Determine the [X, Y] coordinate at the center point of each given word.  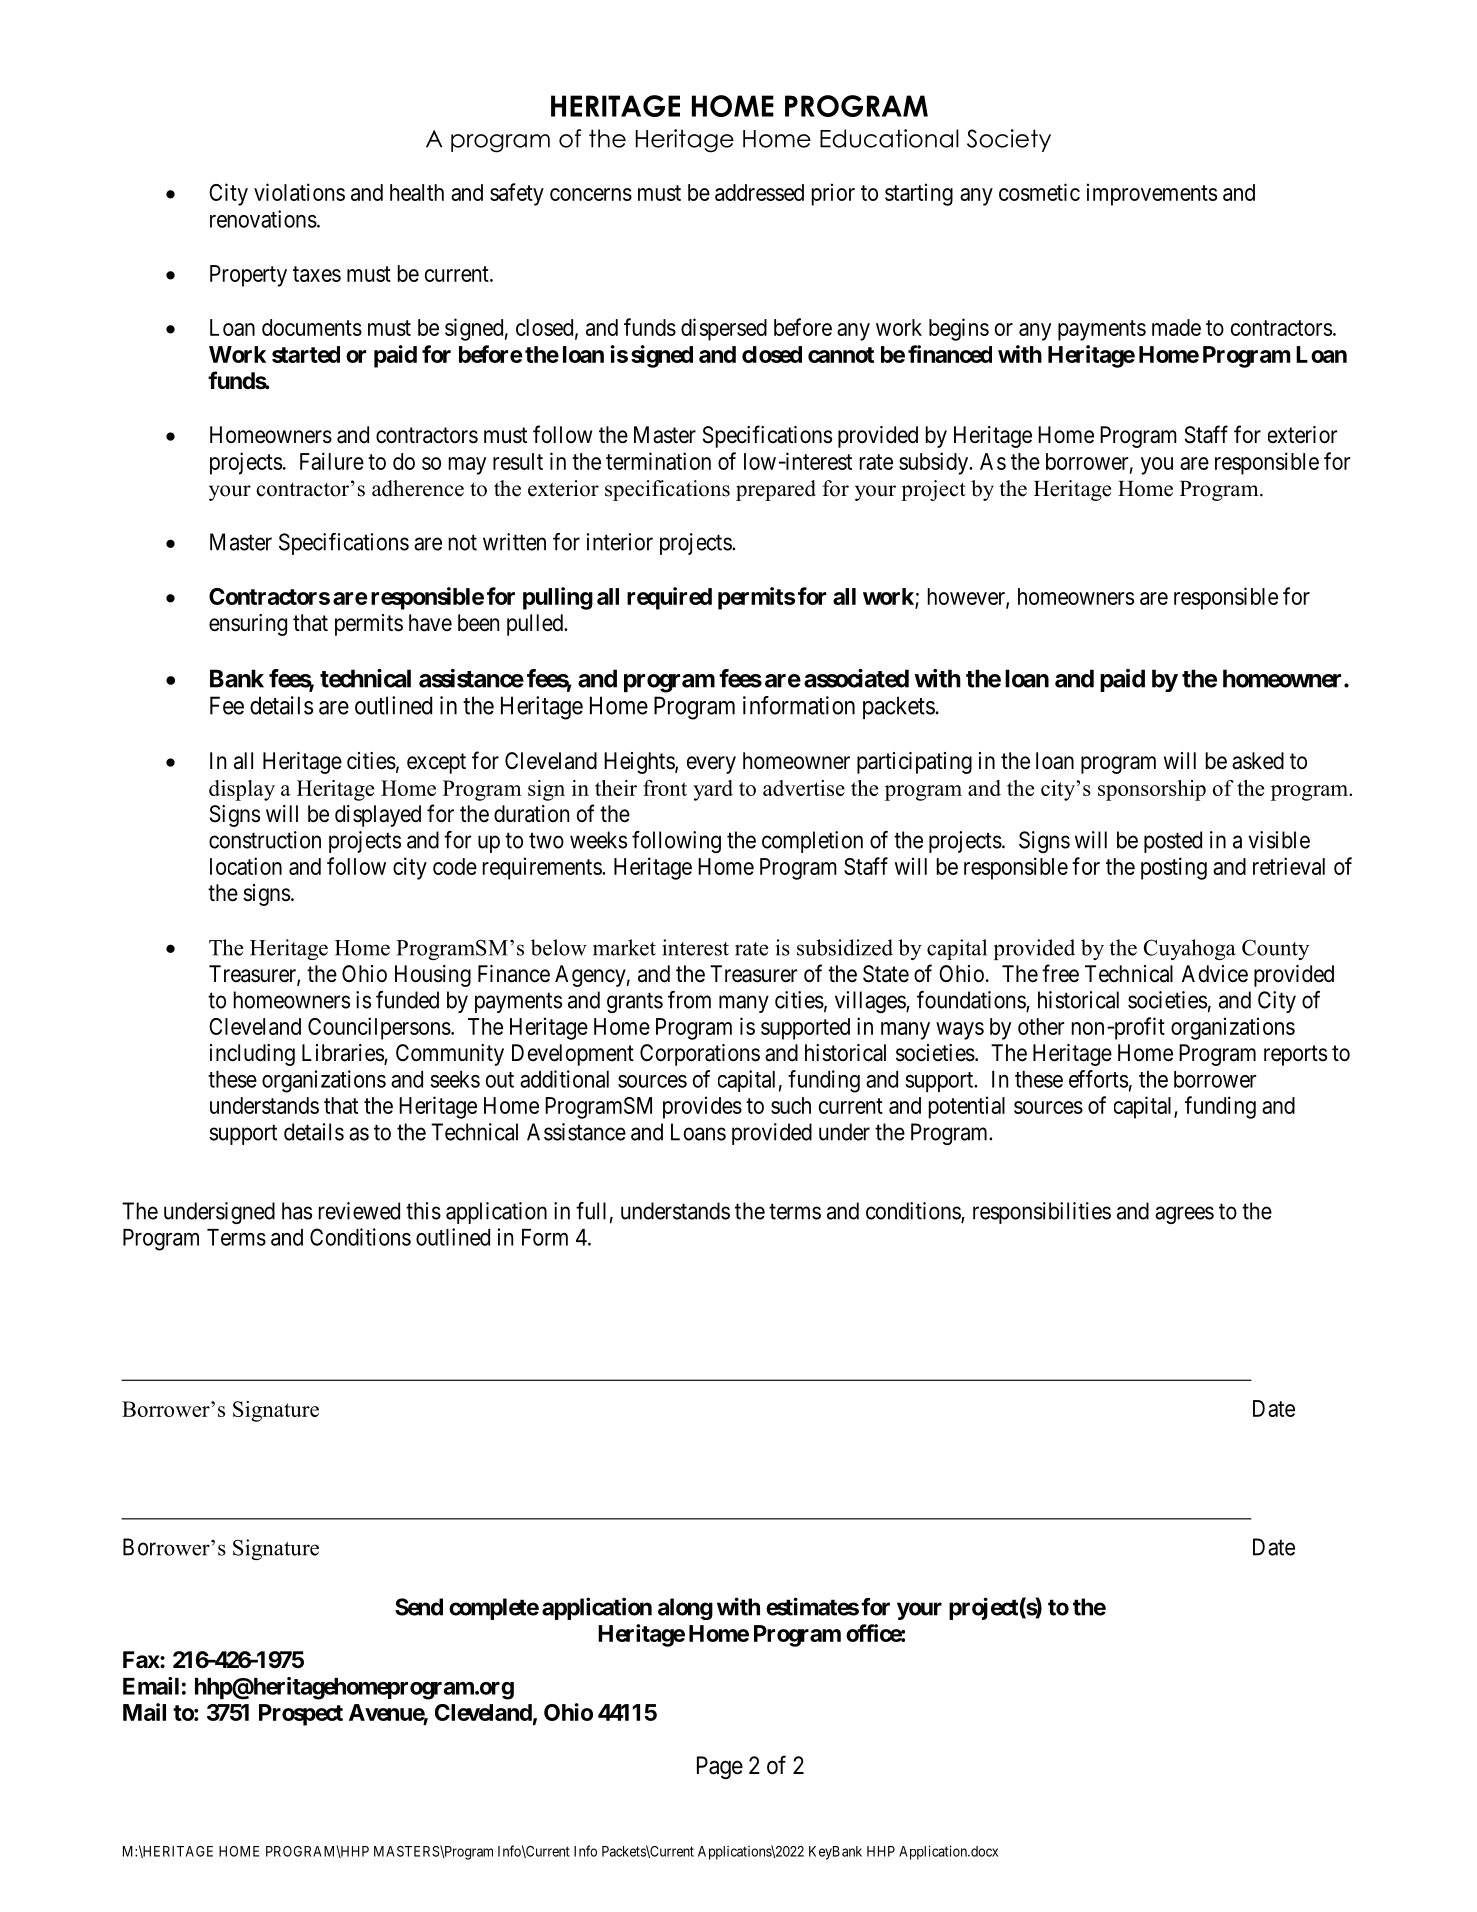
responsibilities [1042, 1213]
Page [720, 1767]
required [669, 598]
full [591, 1211]
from [689, 1000]
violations [299, 192]
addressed [759, 192]
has [297, 1211]
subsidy [935, 463]
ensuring [248, 625]
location [246, 866]
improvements [1152, 194]
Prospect [301, 1715]
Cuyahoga [1190, 949]
